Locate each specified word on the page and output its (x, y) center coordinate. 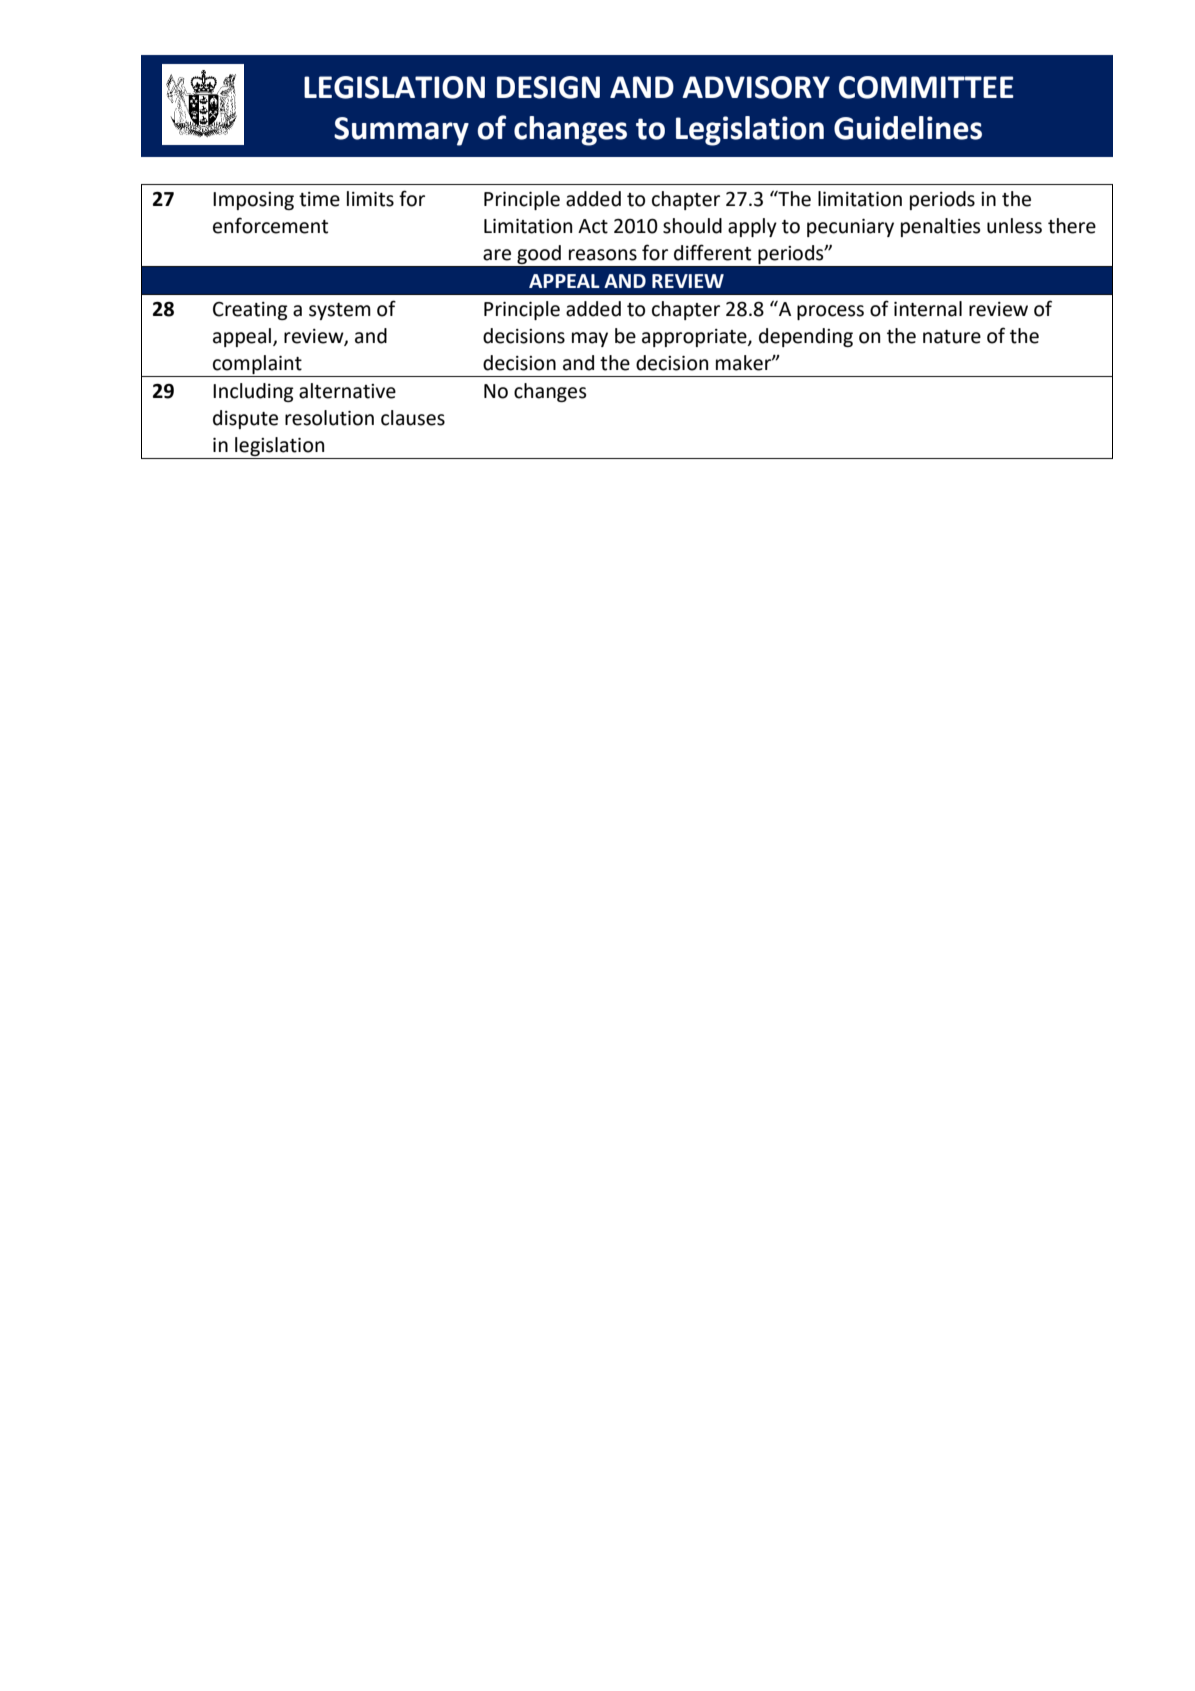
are (497, 255)
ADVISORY (756, 87)
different (712, 252)
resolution (329, 418)
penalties (940, 227)
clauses (413, 418)
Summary (401, 131)
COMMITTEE (926, 87)
